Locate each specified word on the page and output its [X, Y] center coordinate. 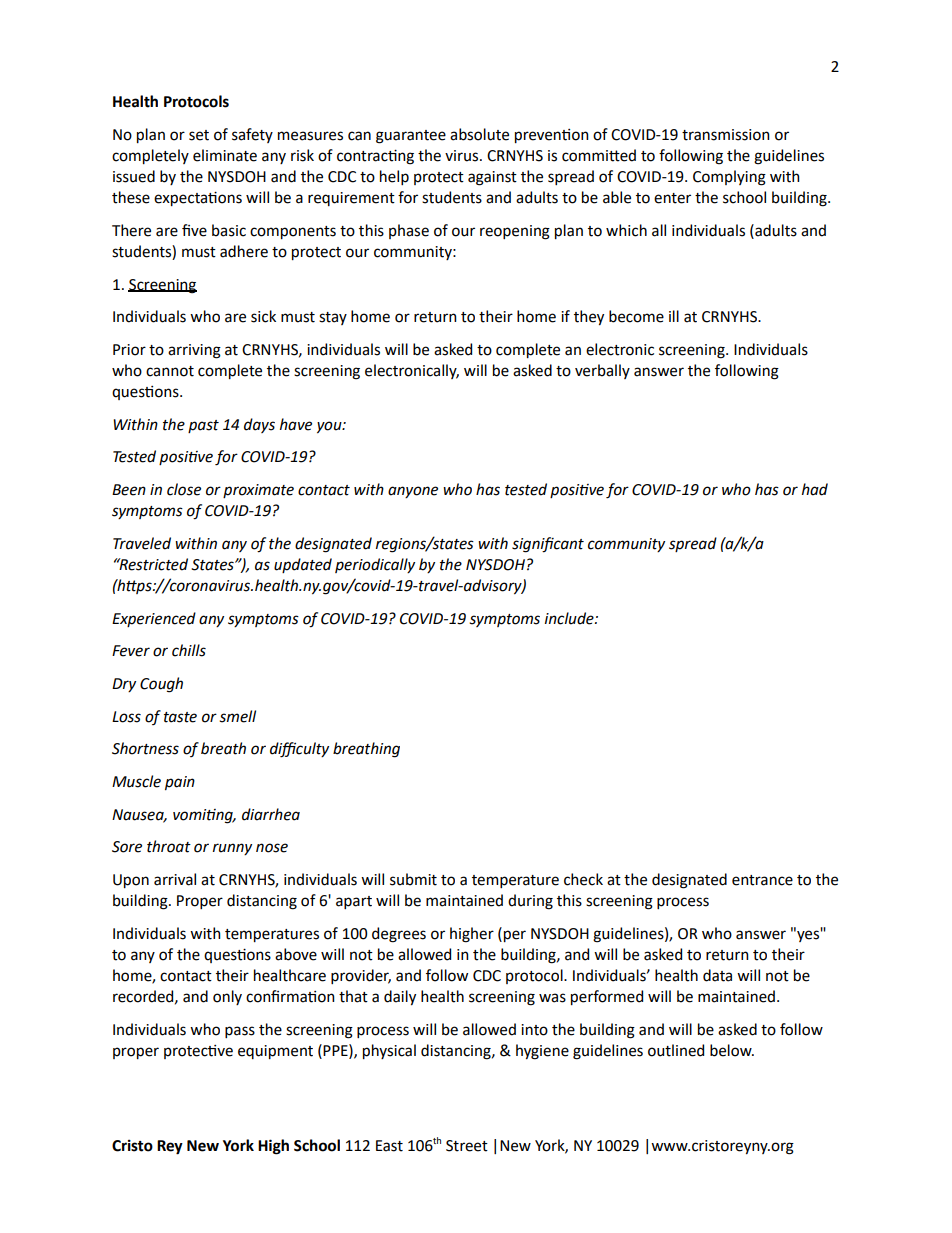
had [815, 489]
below [732, 1050]
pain [180, 783]
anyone [413, 492]
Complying [729, 178]
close [184, 489]
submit [413, 879]
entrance [762, 880]
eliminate [225, 155]
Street [467, 1146]
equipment [275, 1052]
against [492, 178]
